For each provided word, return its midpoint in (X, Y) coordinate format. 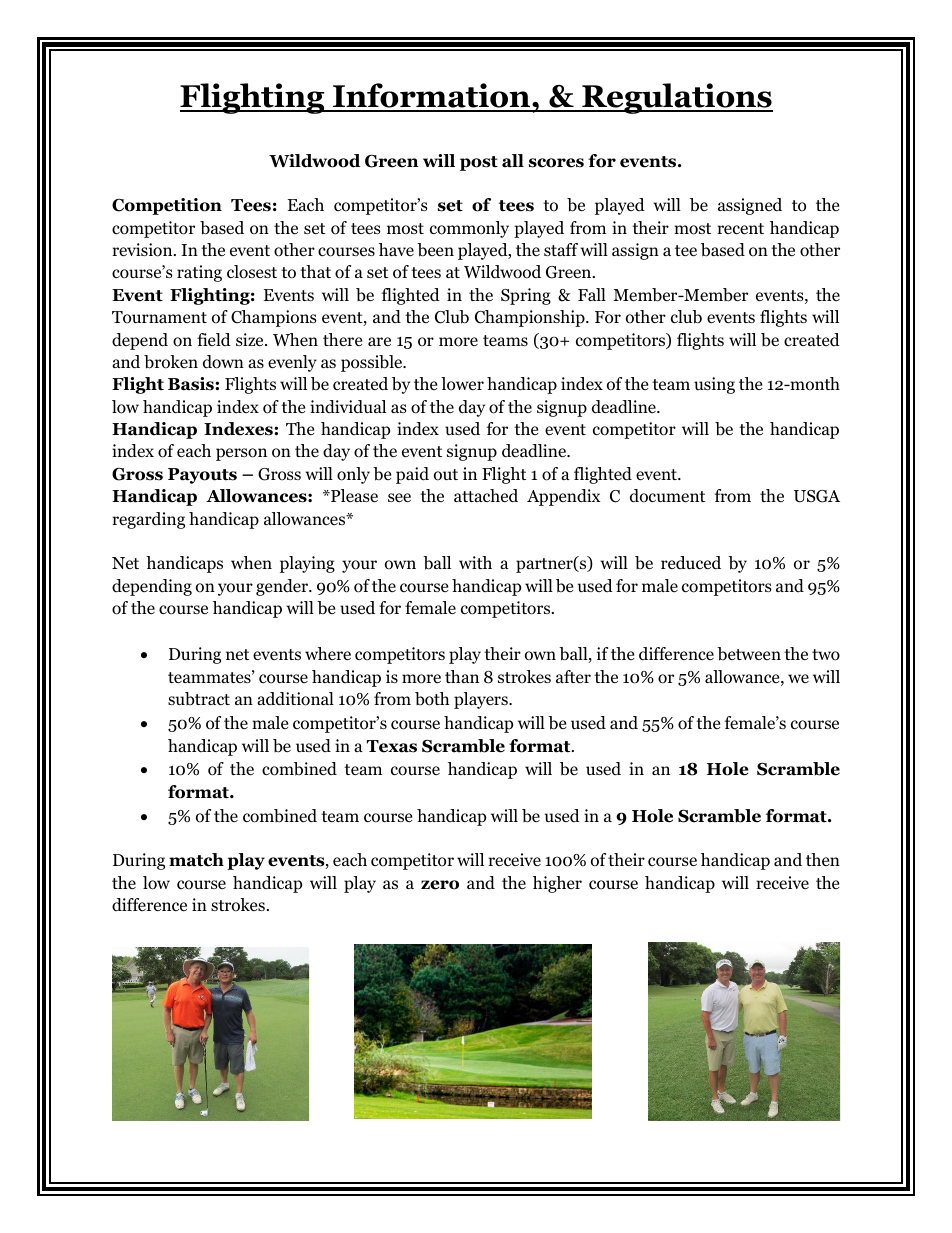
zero (440, 885)
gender (283, 587)
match (196, 860)
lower (462, 384)
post (479, 163)
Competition (167, 206)
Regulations (676, 98)
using (714, 385)
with (475, 562)
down (223, 362)
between (749, 654)
